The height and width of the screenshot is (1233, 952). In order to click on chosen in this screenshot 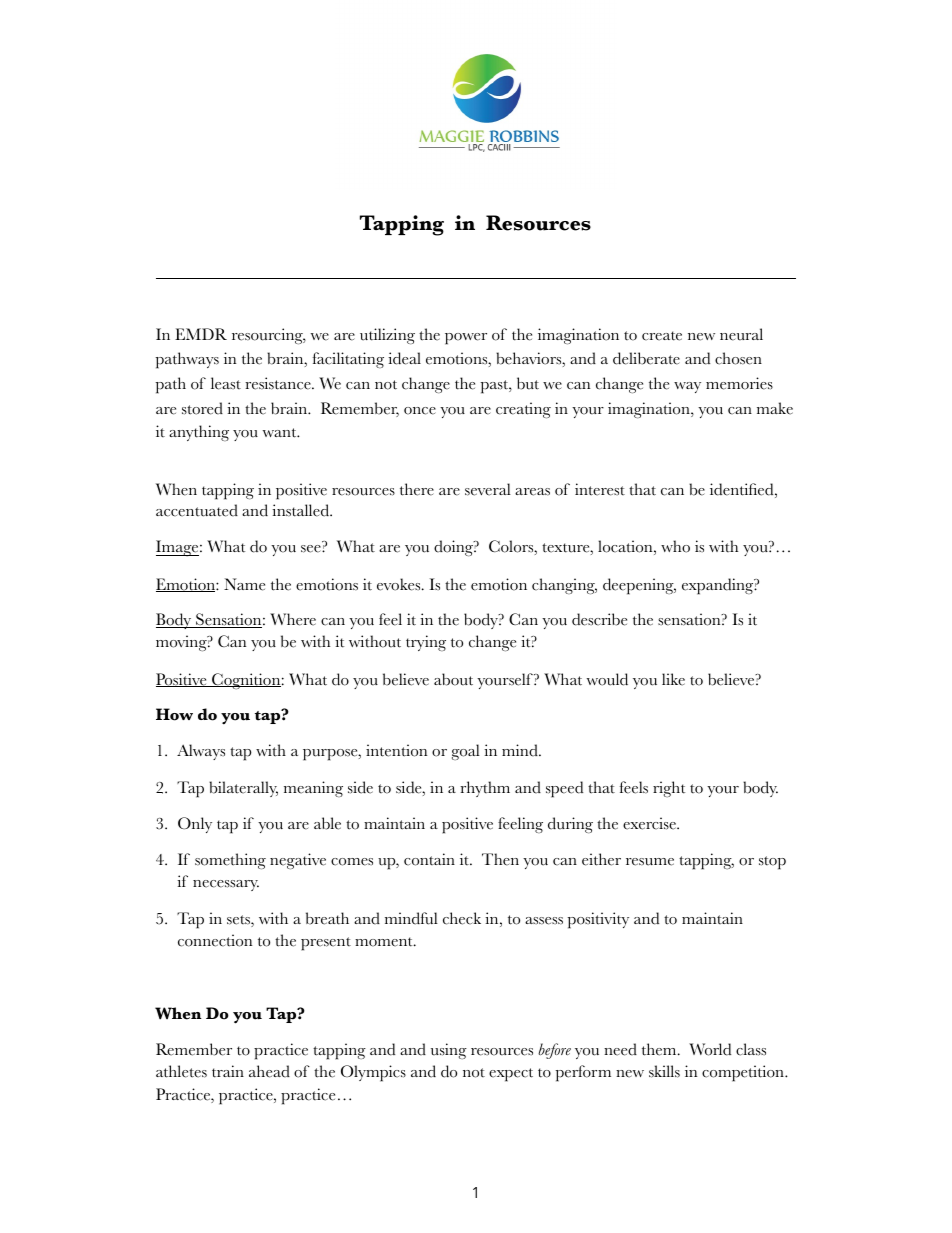, I will do `click(738, 358)`.
